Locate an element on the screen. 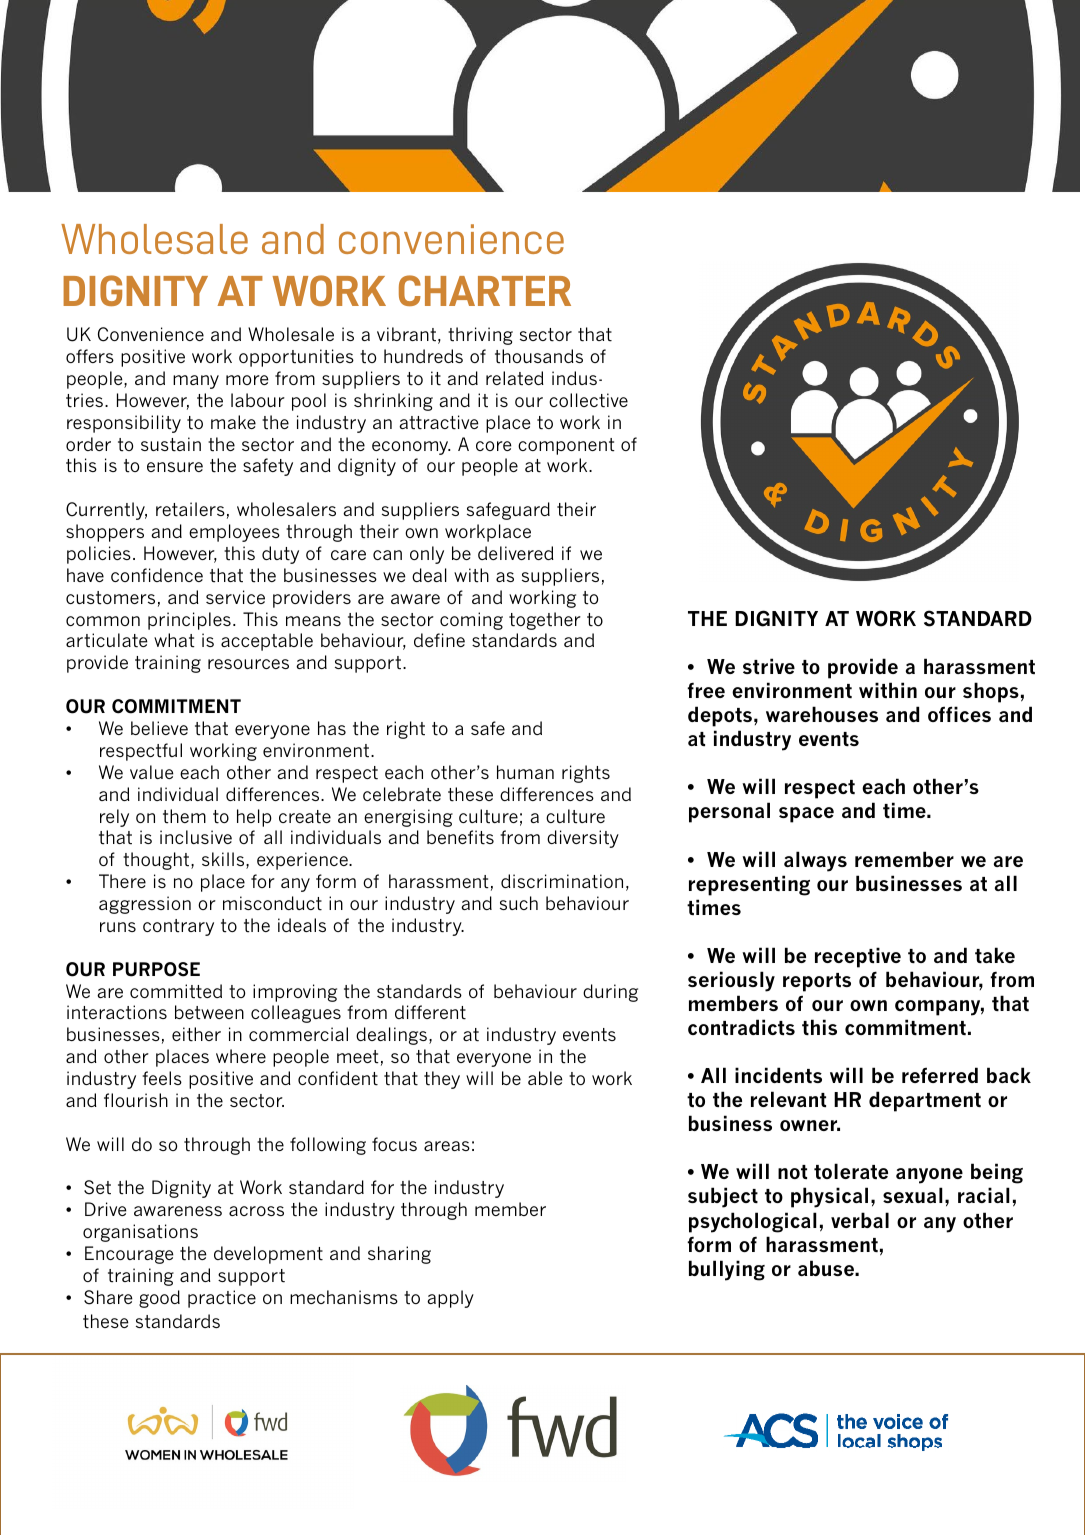  delivered is located at coordinates (516, 553).
